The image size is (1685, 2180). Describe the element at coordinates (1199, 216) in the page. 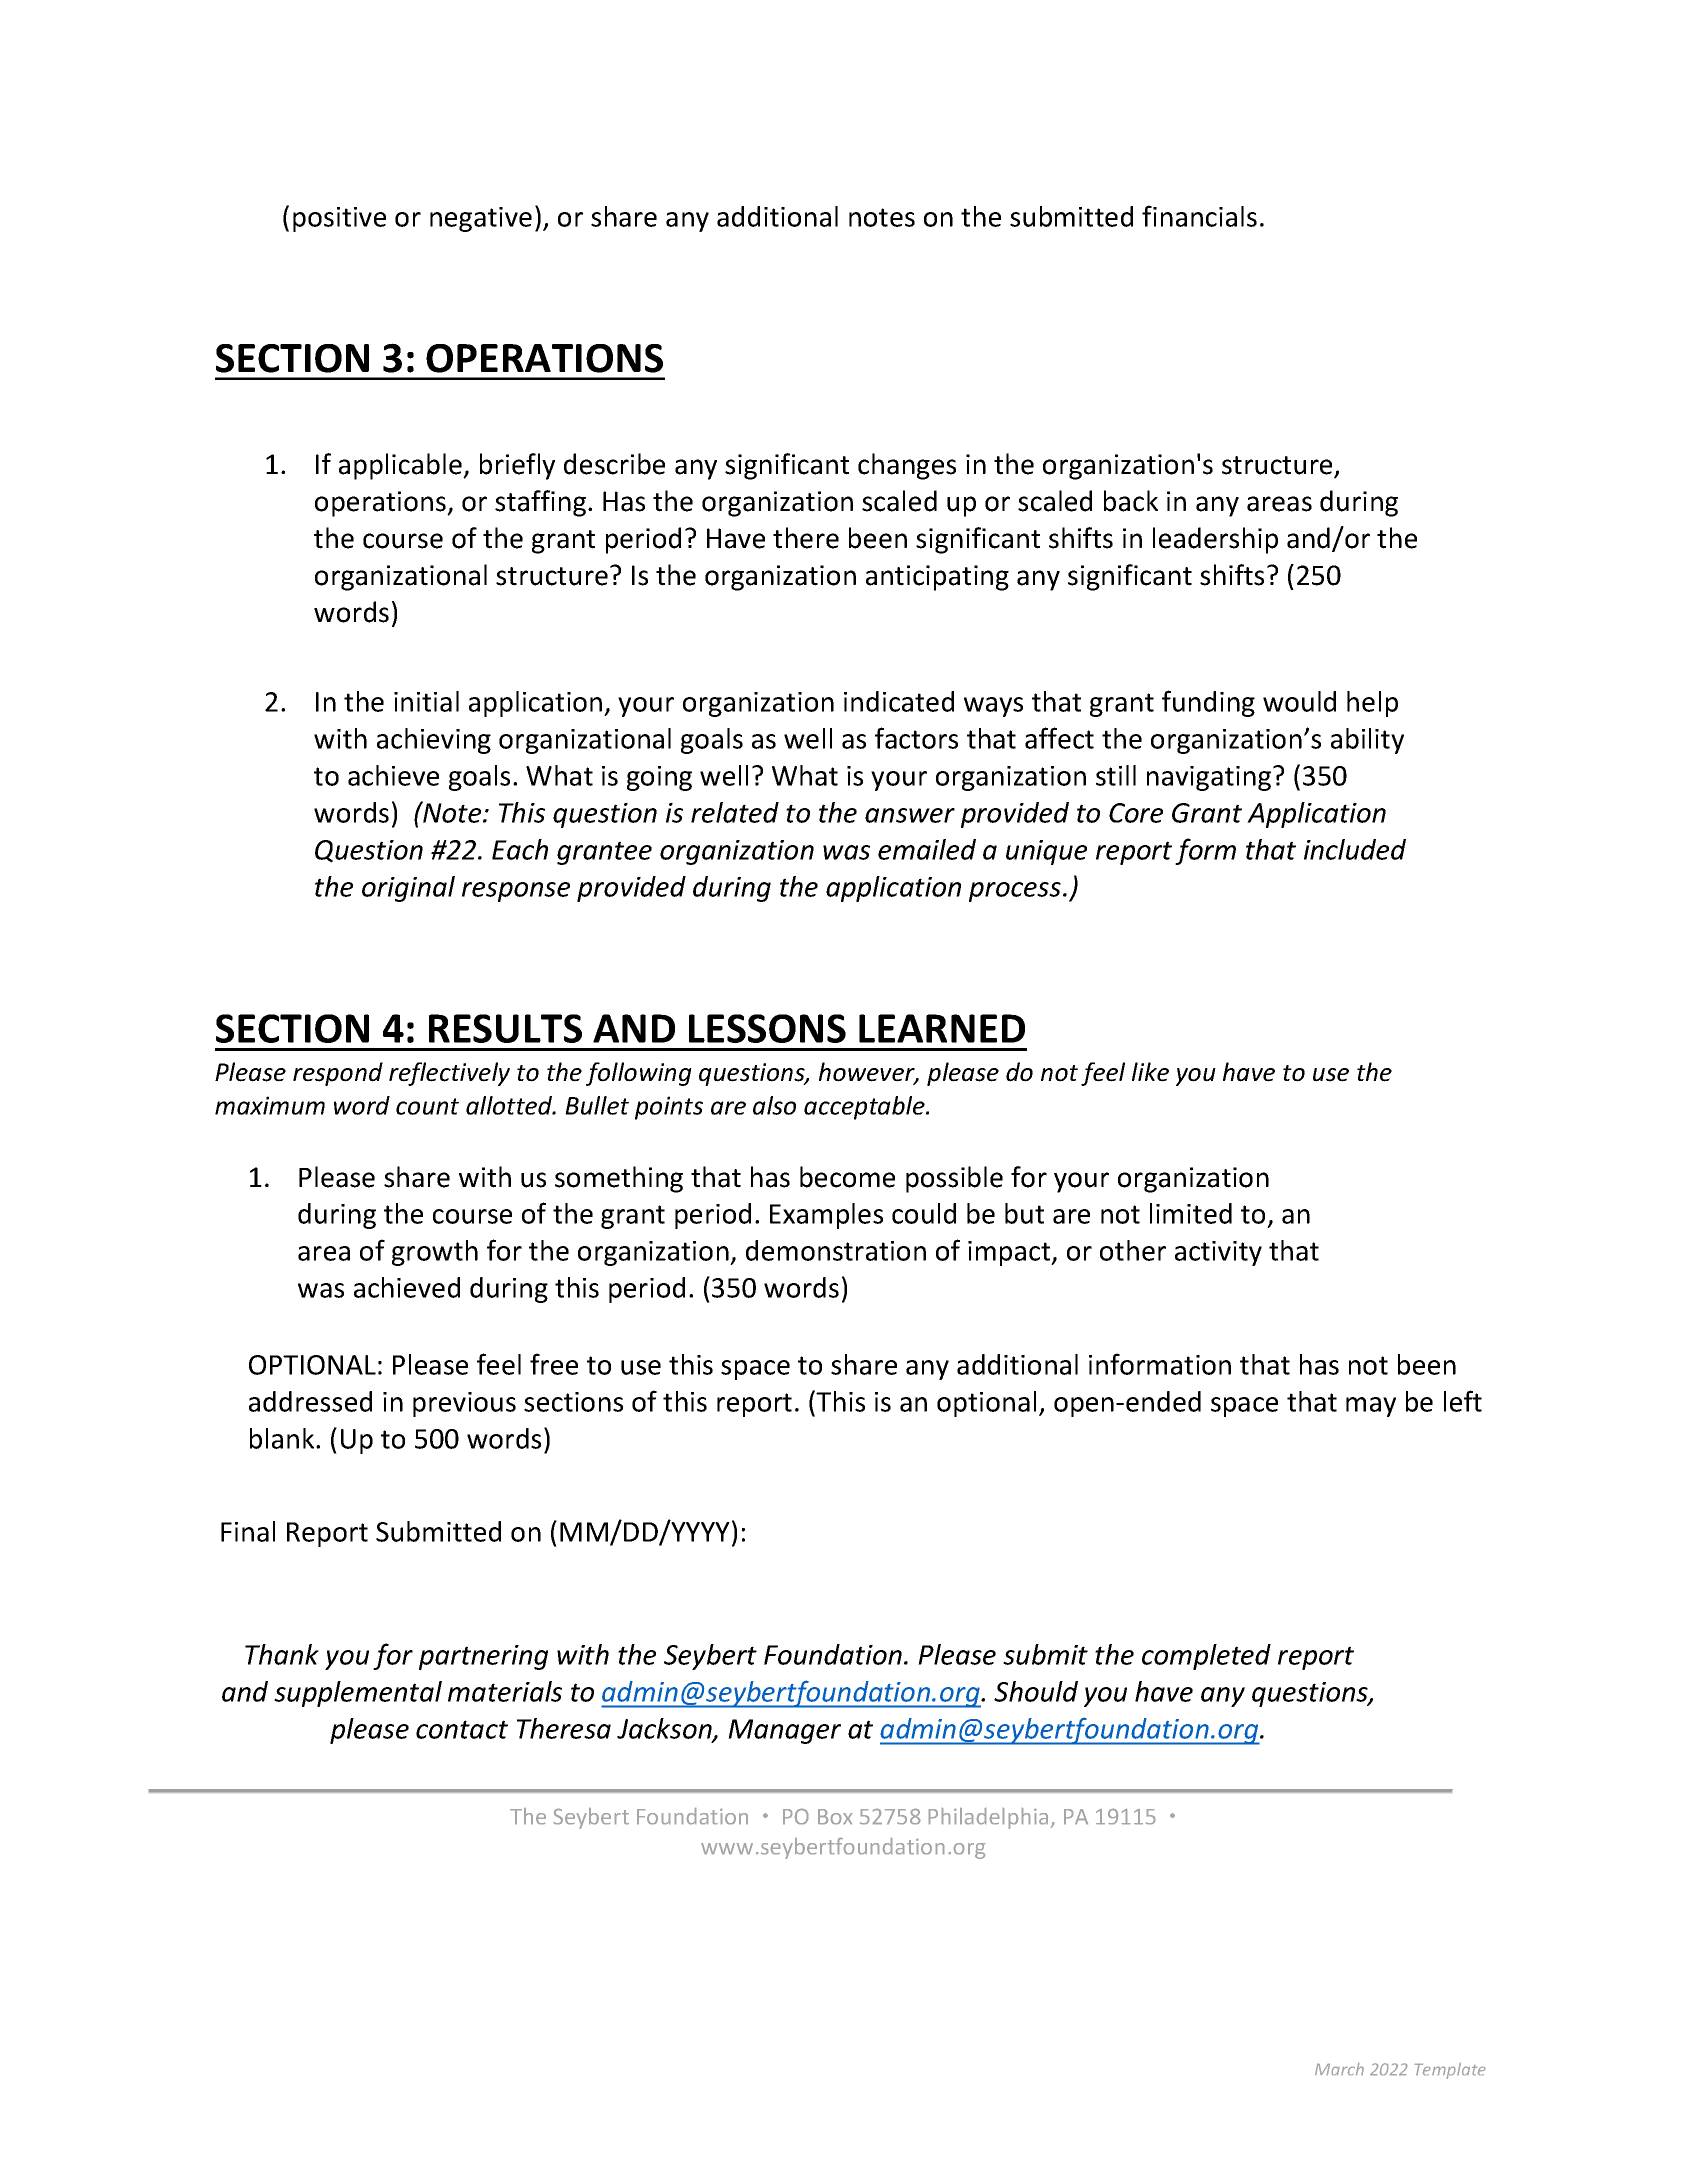

I see `financials` at that location.
